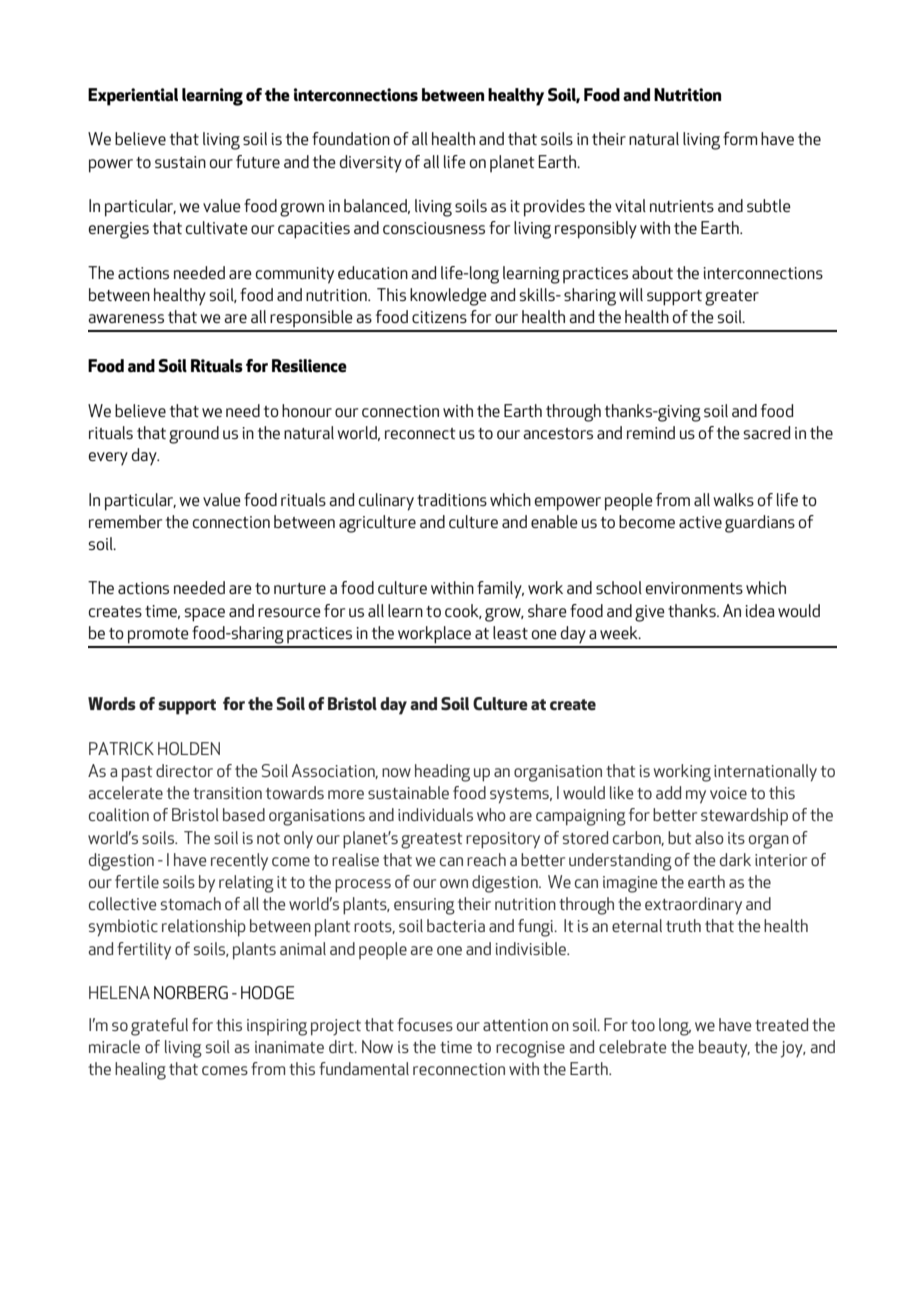 This screenshot has width=924, height=1308. I want to click on grateful, so click(159, 1027).
